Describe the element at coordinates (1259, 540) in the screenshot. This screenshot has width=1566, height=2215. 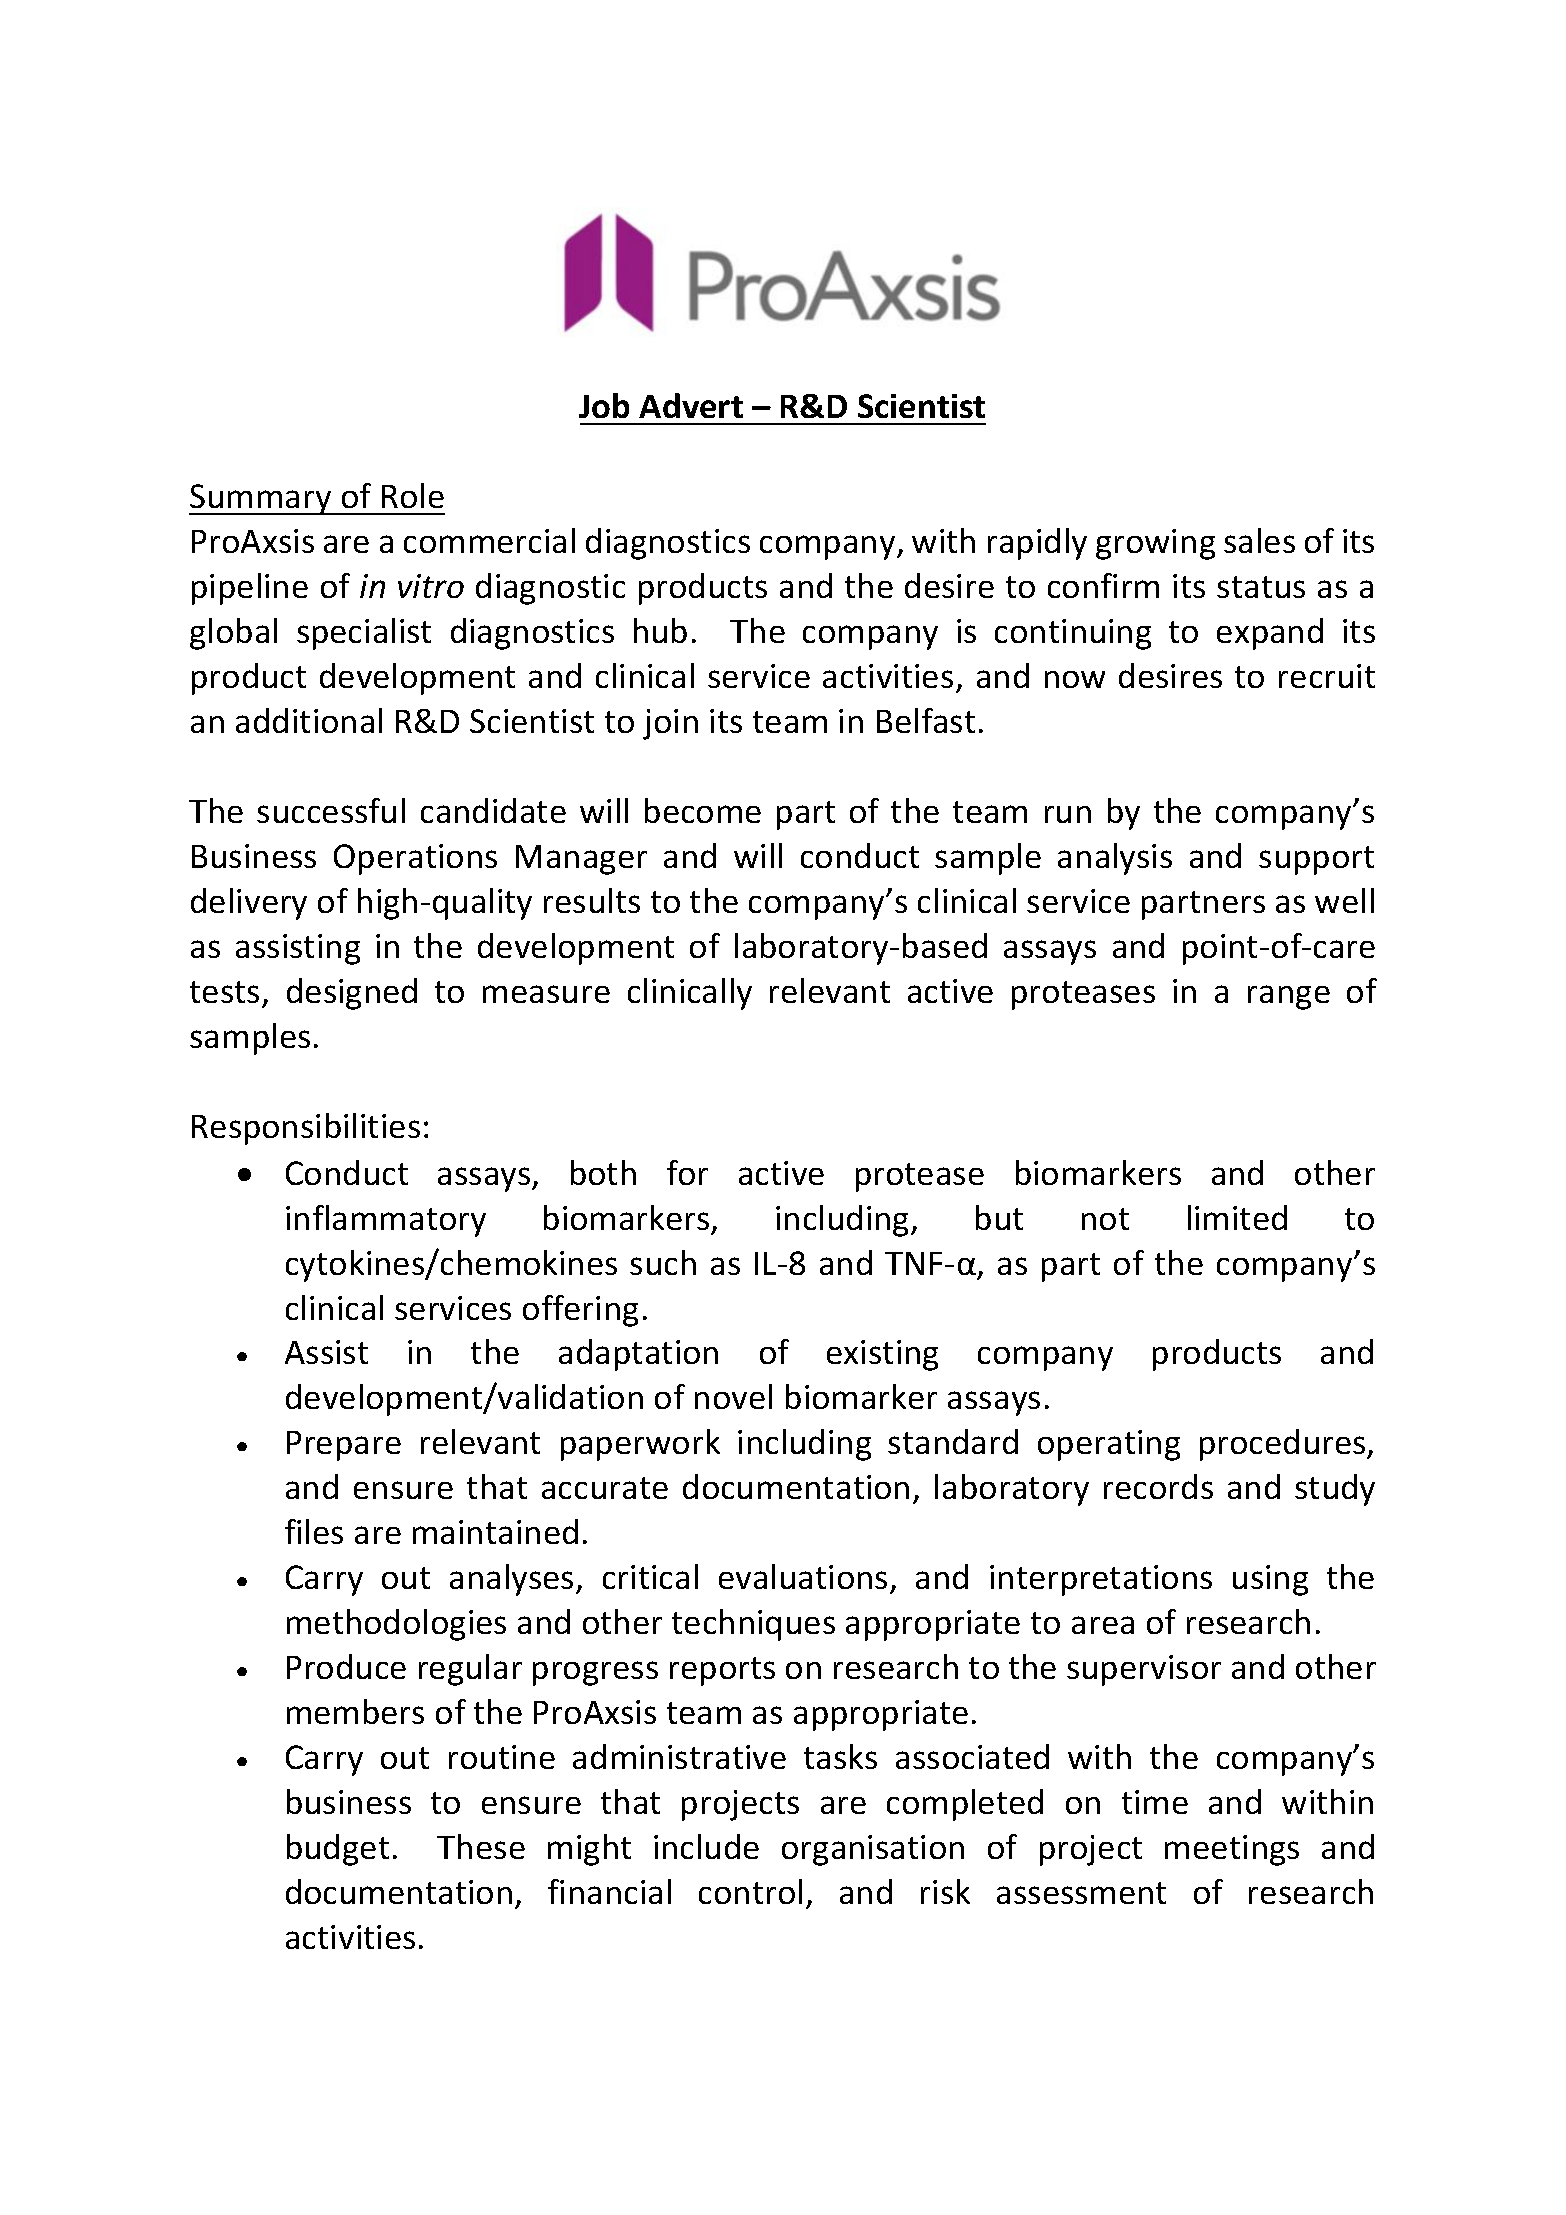
I see `sales` at that location.
